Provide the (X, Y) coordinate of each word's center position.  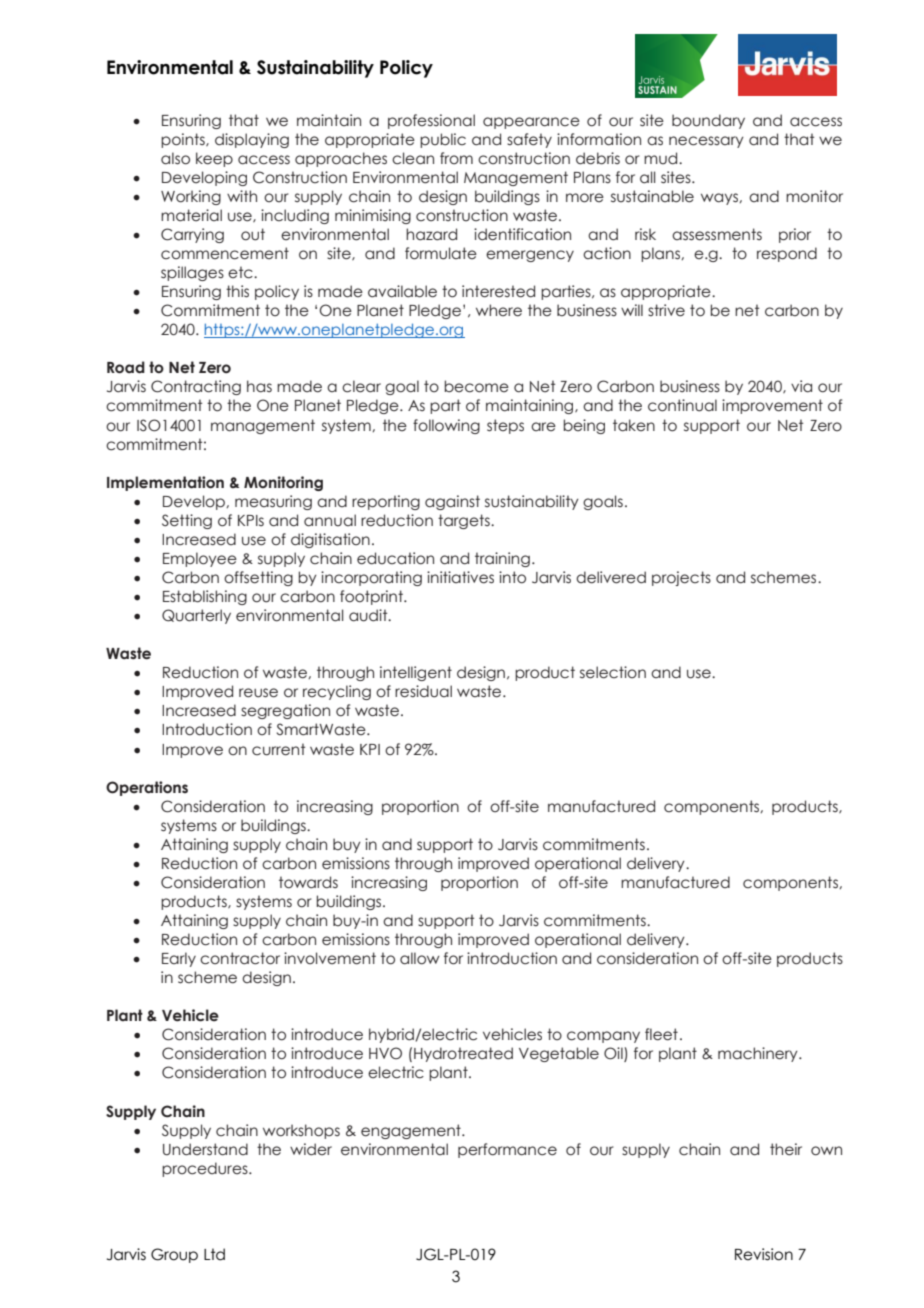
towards (308, 882)
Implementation (165, 483)
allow (420, 958)
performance (507, 1150)
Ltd (214, 1254)
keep (214, 159)
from (456, 158)
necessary (706, 142)
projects (681, 578)
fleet (661, 1034)
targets (465, 521)
